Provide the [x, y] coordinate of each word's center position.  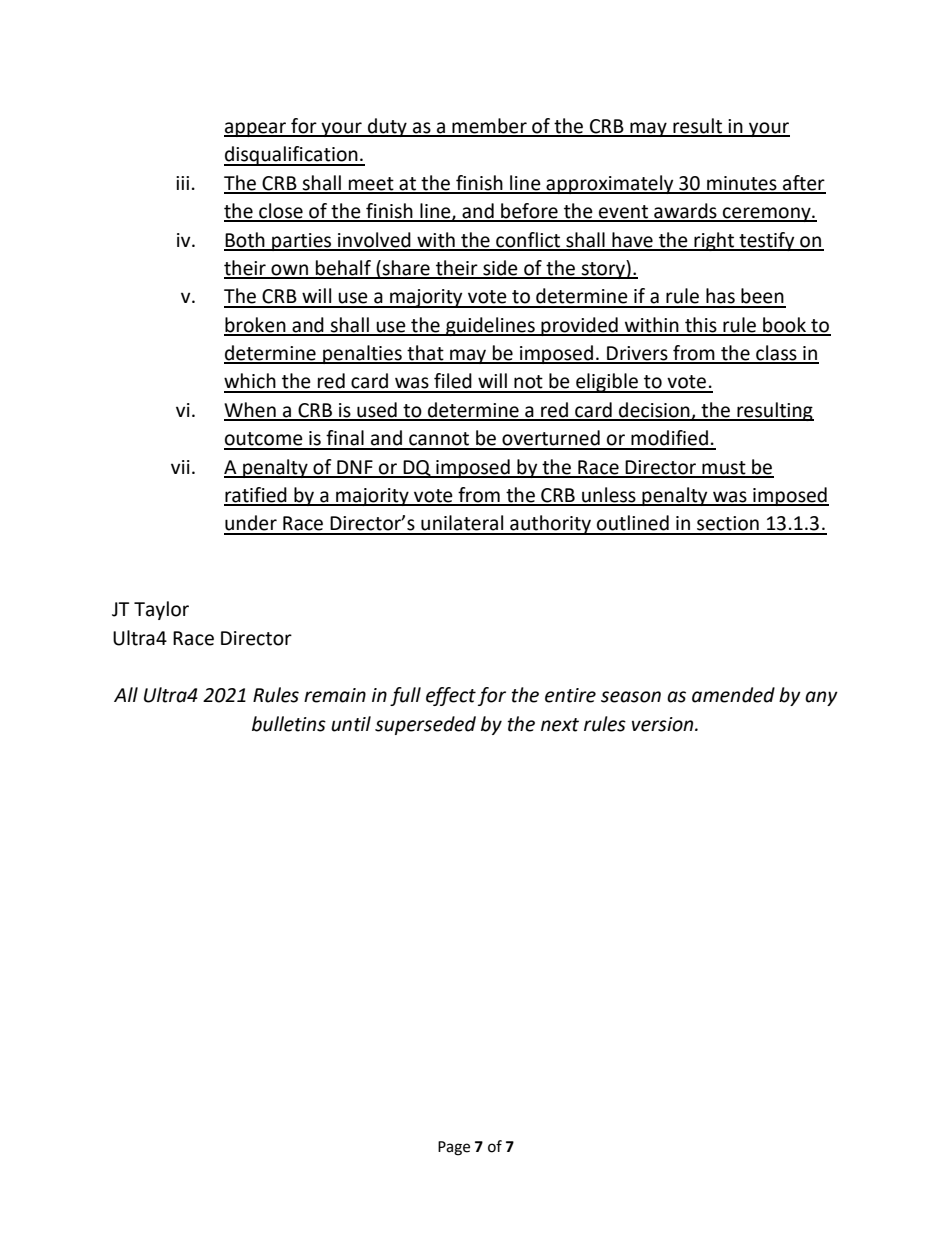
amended [733, 695]
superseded [425, 725]
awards [685, 212]
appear [256, 129]
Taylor [161, 610]
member [489, 127]
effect [451, 696]
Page [454, 1148]
